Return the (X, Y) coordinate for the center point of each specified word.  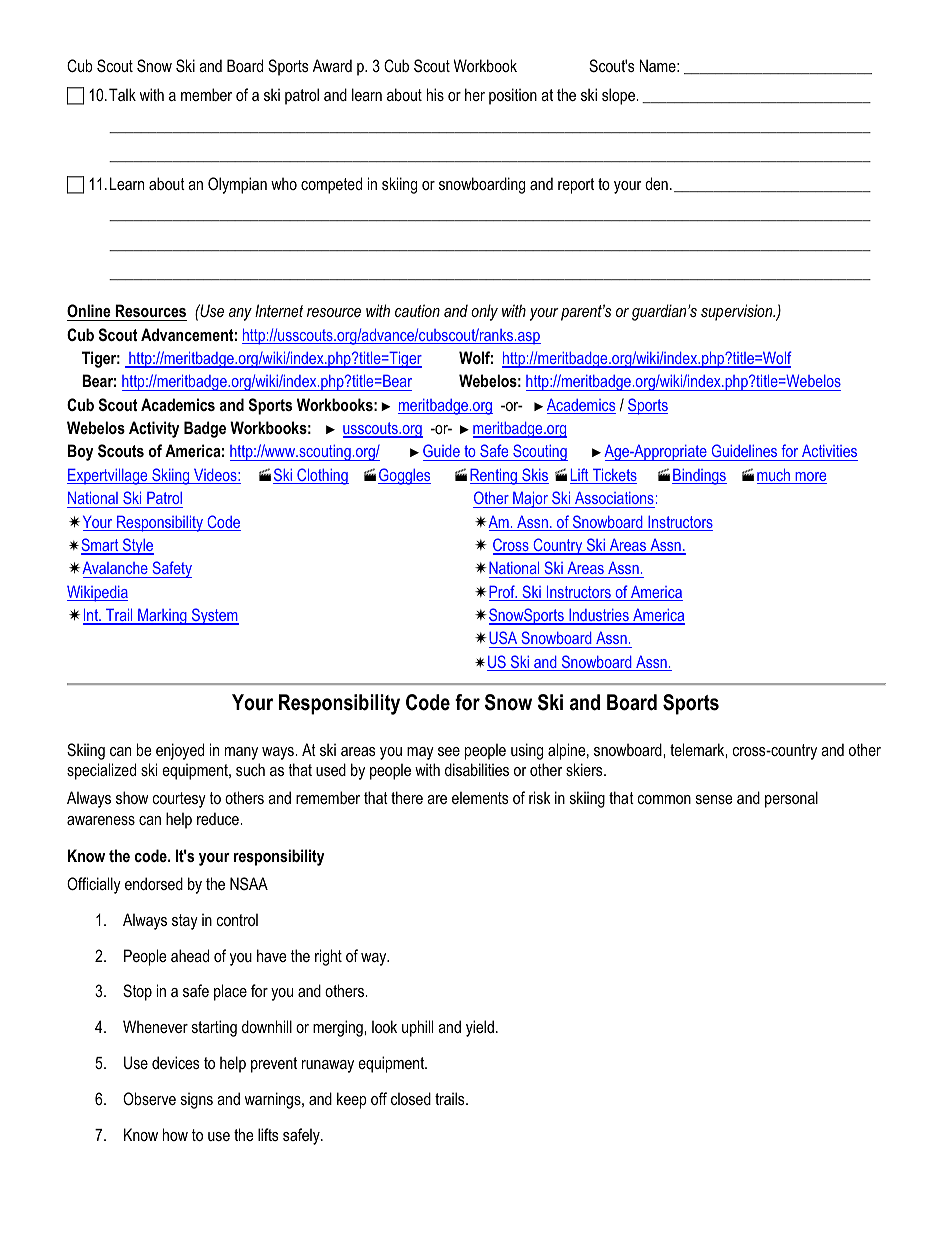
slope (619, 96)
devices (176, 1062)
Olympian (237, 185)
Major (530, 499)
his (435, 94)
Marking (162, 616)
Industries (599, 616)
